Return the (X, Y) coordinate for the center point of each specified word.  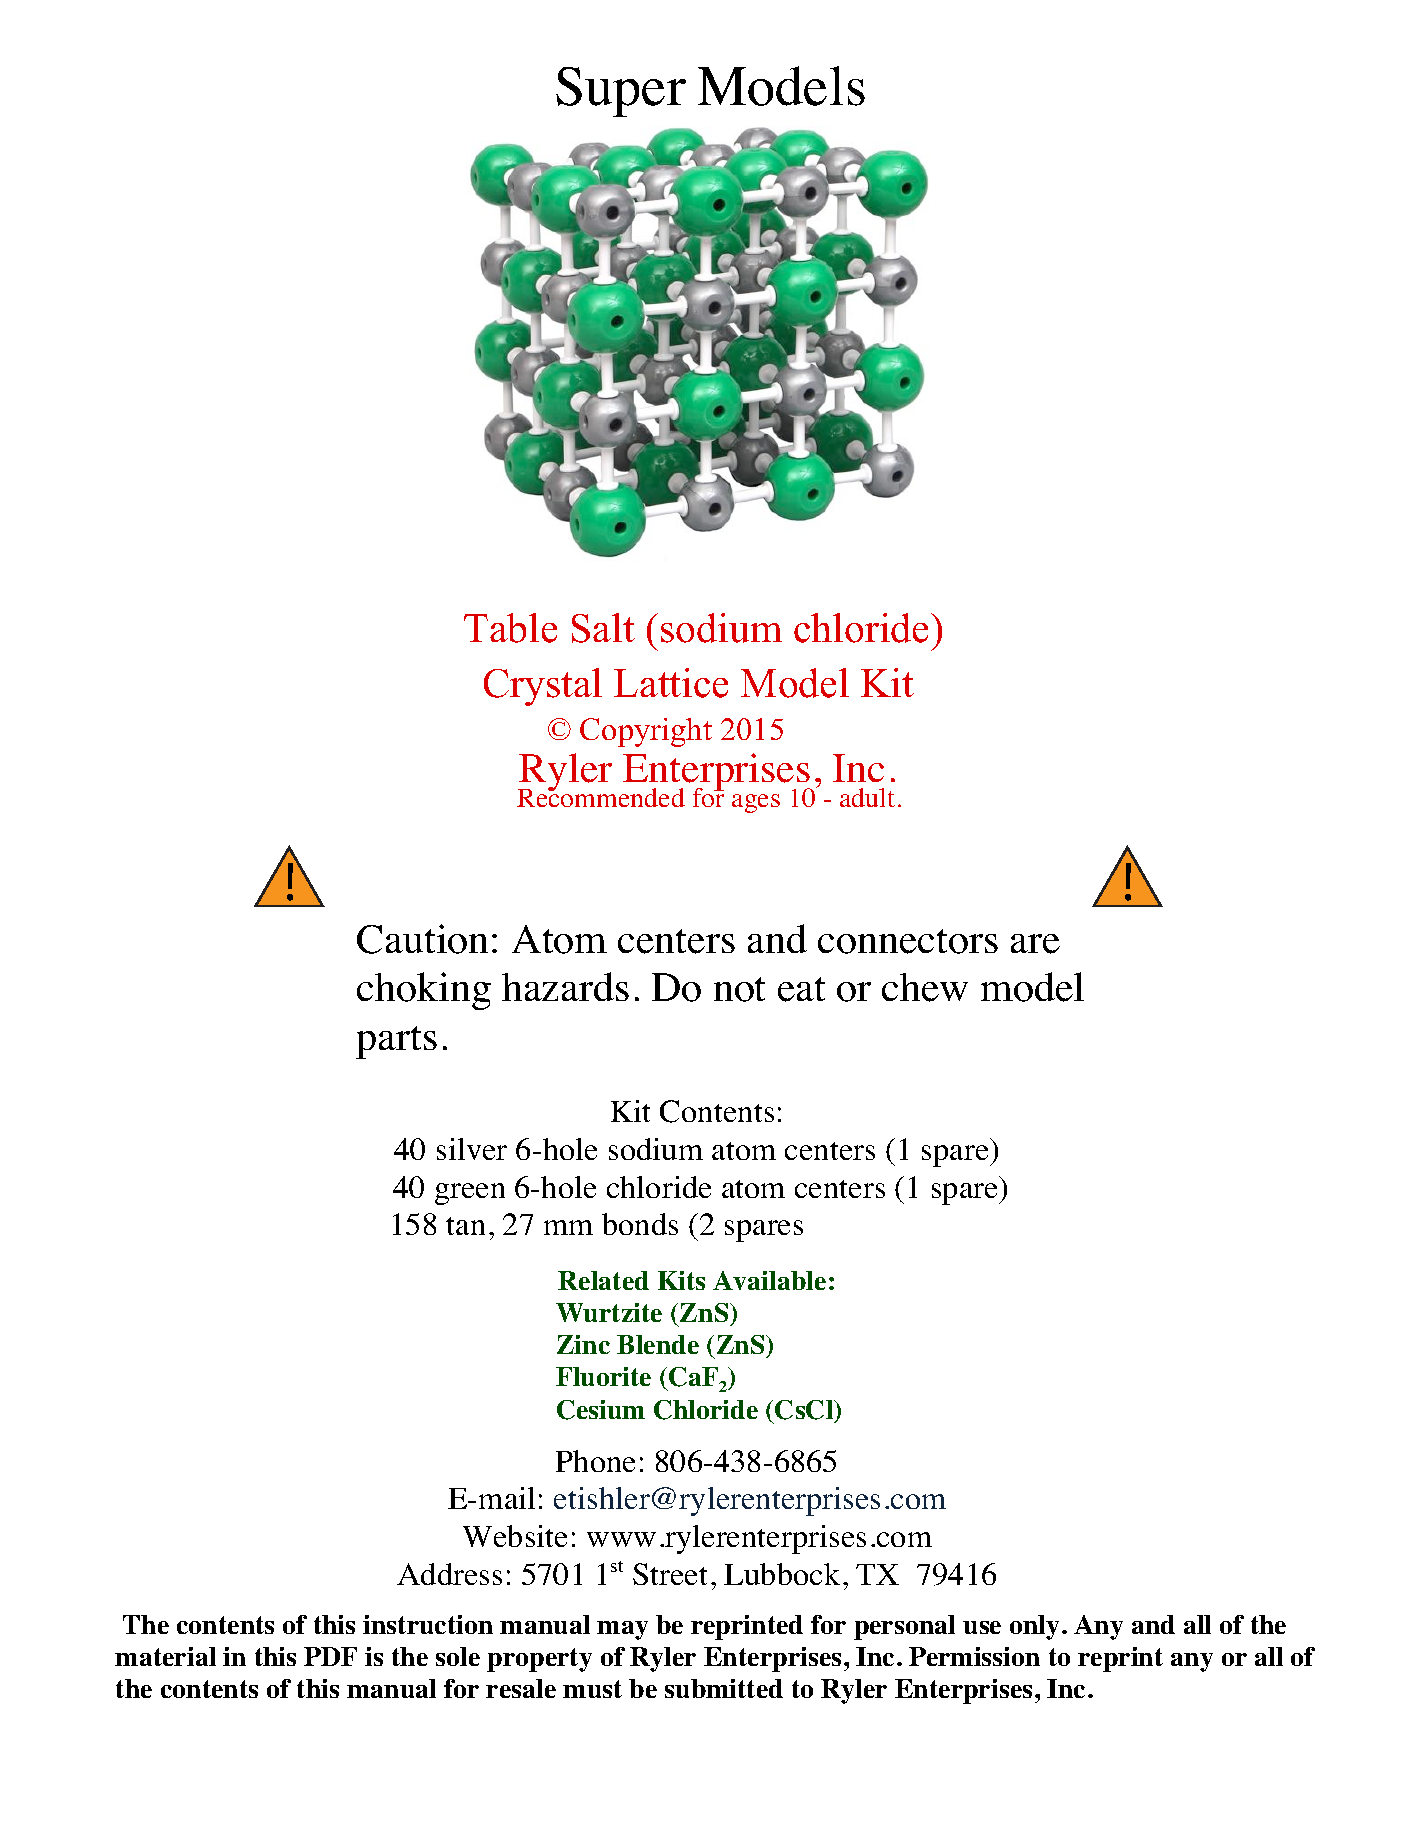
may (622, 1630)
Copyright (646, 732)
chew (925, 987)
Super (621, 92)
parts (396, 1042)
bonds (640, 1224)
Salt (603, 628)
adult (867, 797)
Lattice (671, 683)
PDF (330, 1656)
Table (510, 628)
